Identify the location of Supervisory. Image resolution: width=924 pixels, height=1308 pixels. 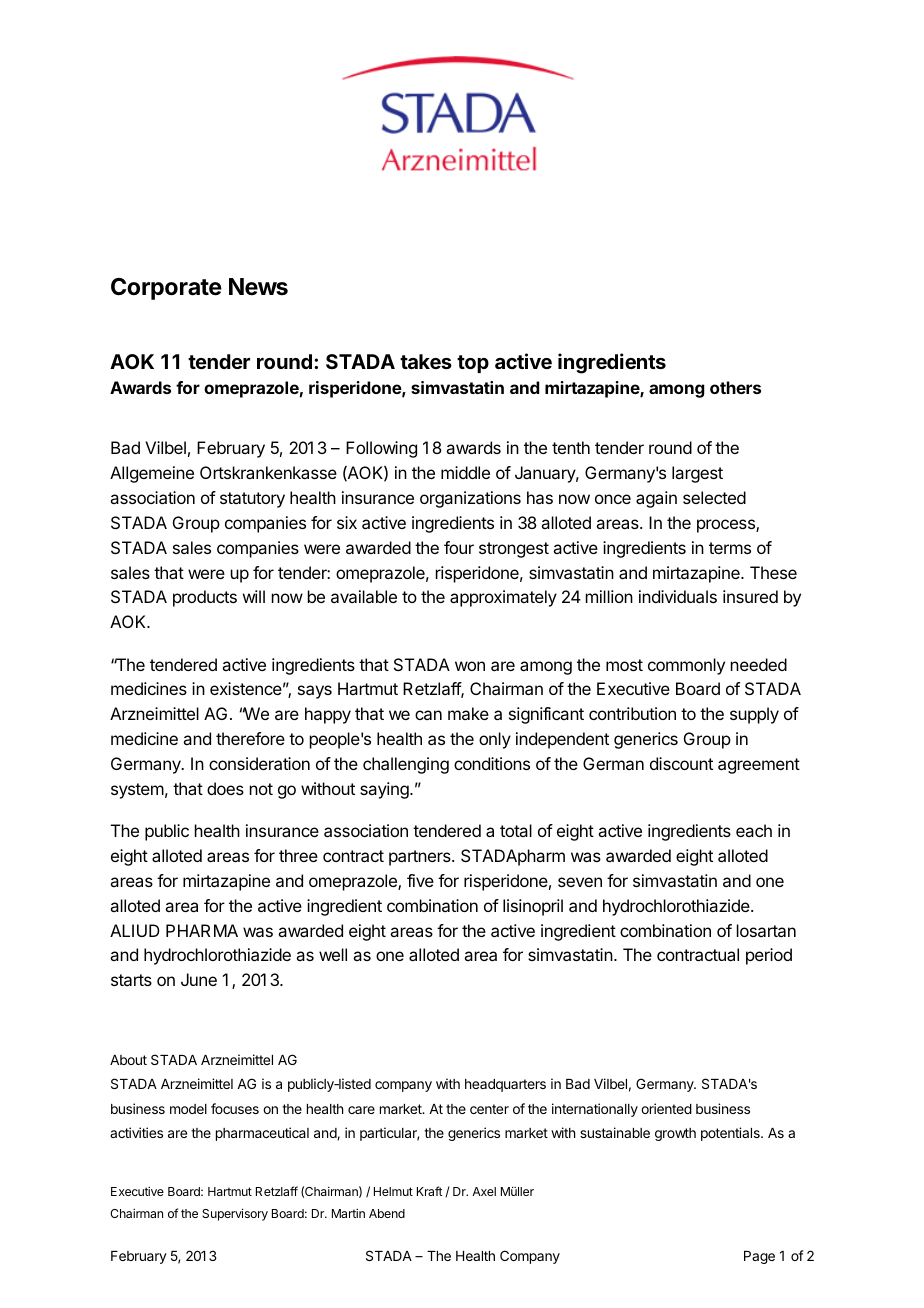
(235, 1214).
